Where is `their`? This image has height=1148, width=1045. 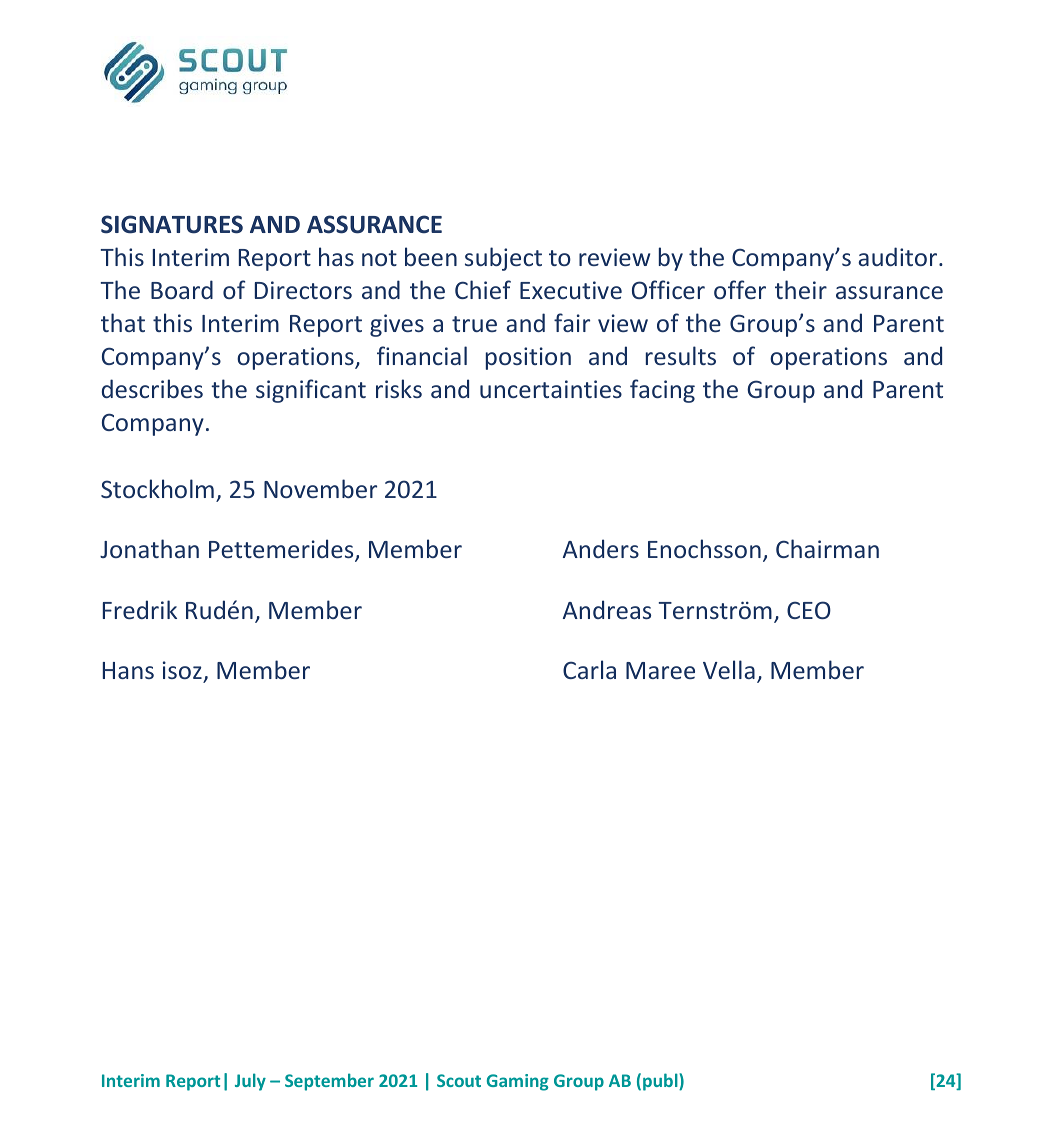 their is located at coordinates (801, 289).
